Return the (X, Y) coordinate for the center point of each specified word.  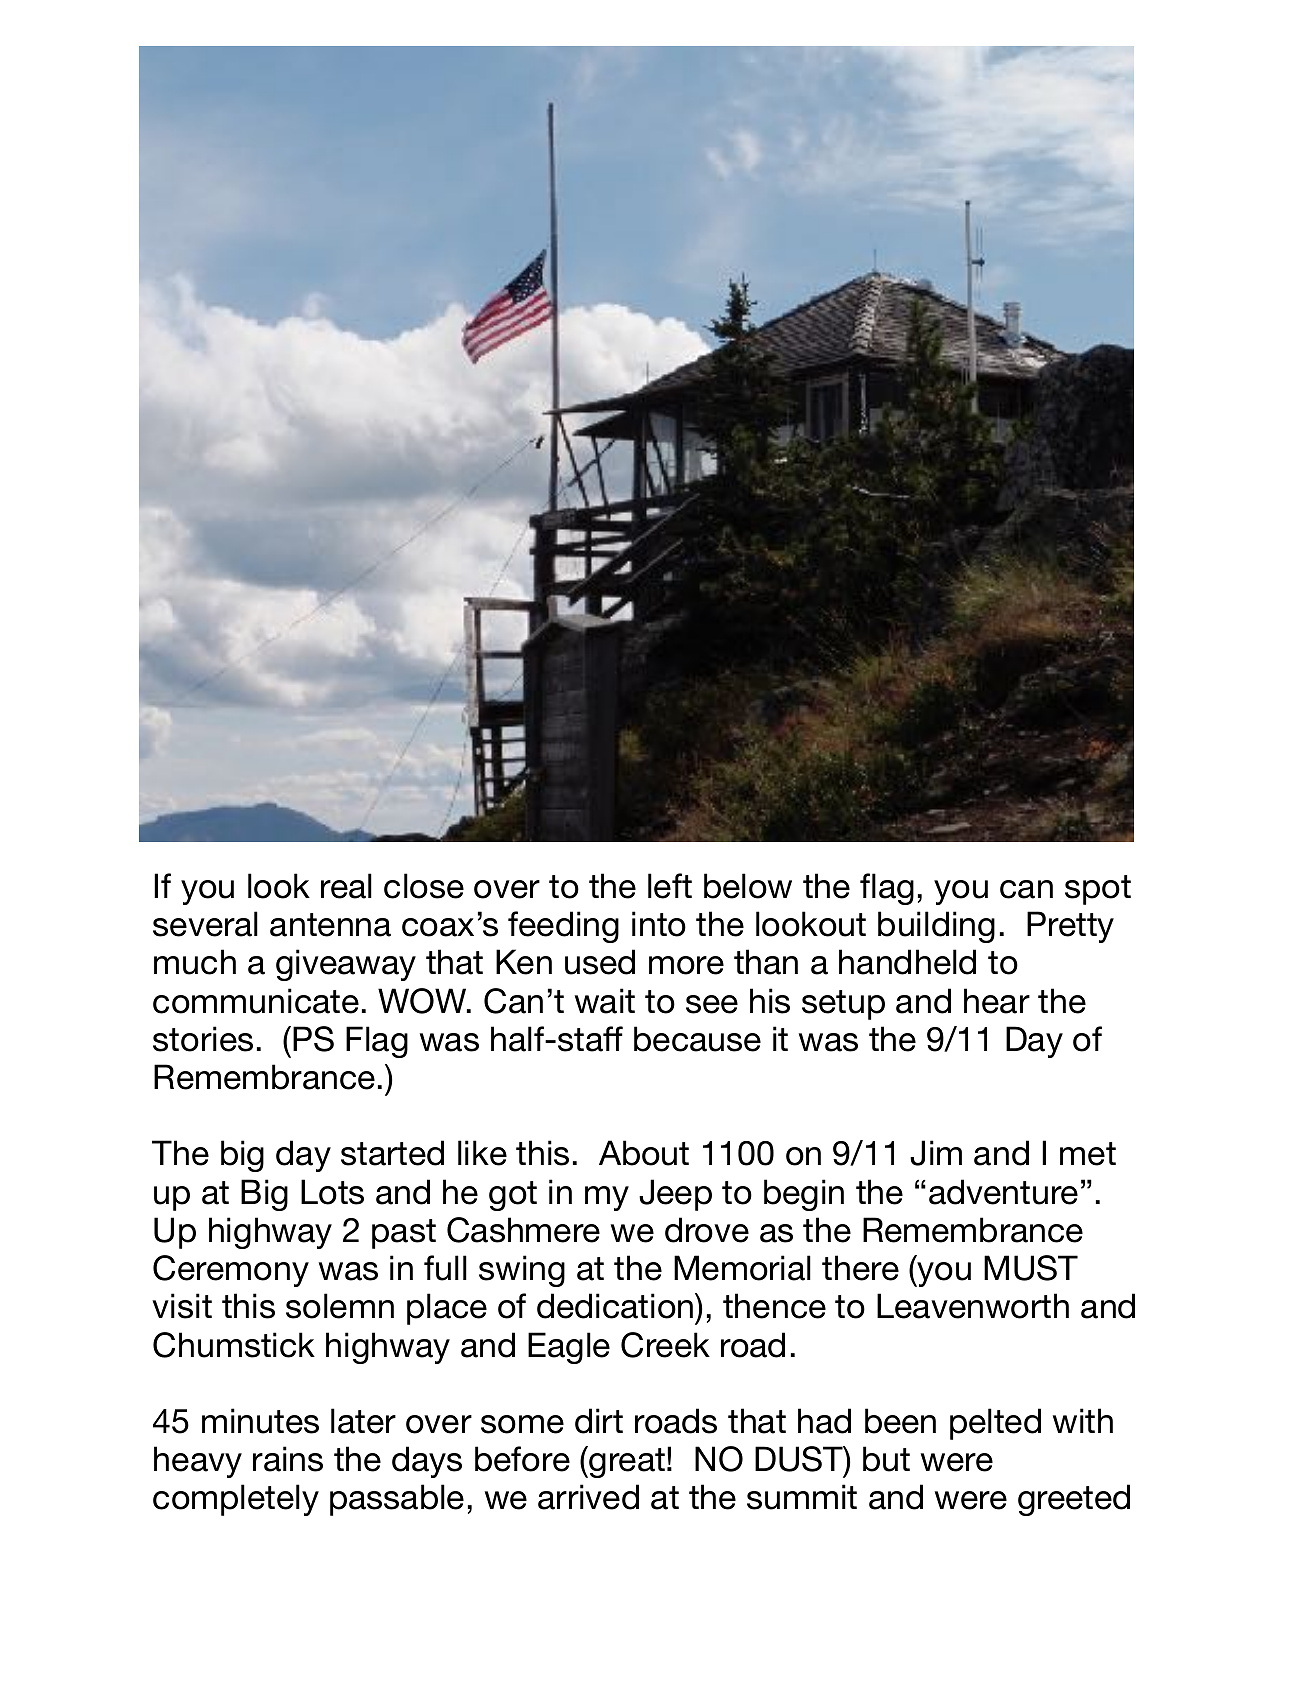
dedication (616, 1306)
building (936, 927)
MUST (1031, 1268)
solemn (340, 1306)
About (644, 1153)
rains (288, 1459)
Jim (936, 1153)
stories (203, 1039)
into (659, 924)
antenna (330, 925)
